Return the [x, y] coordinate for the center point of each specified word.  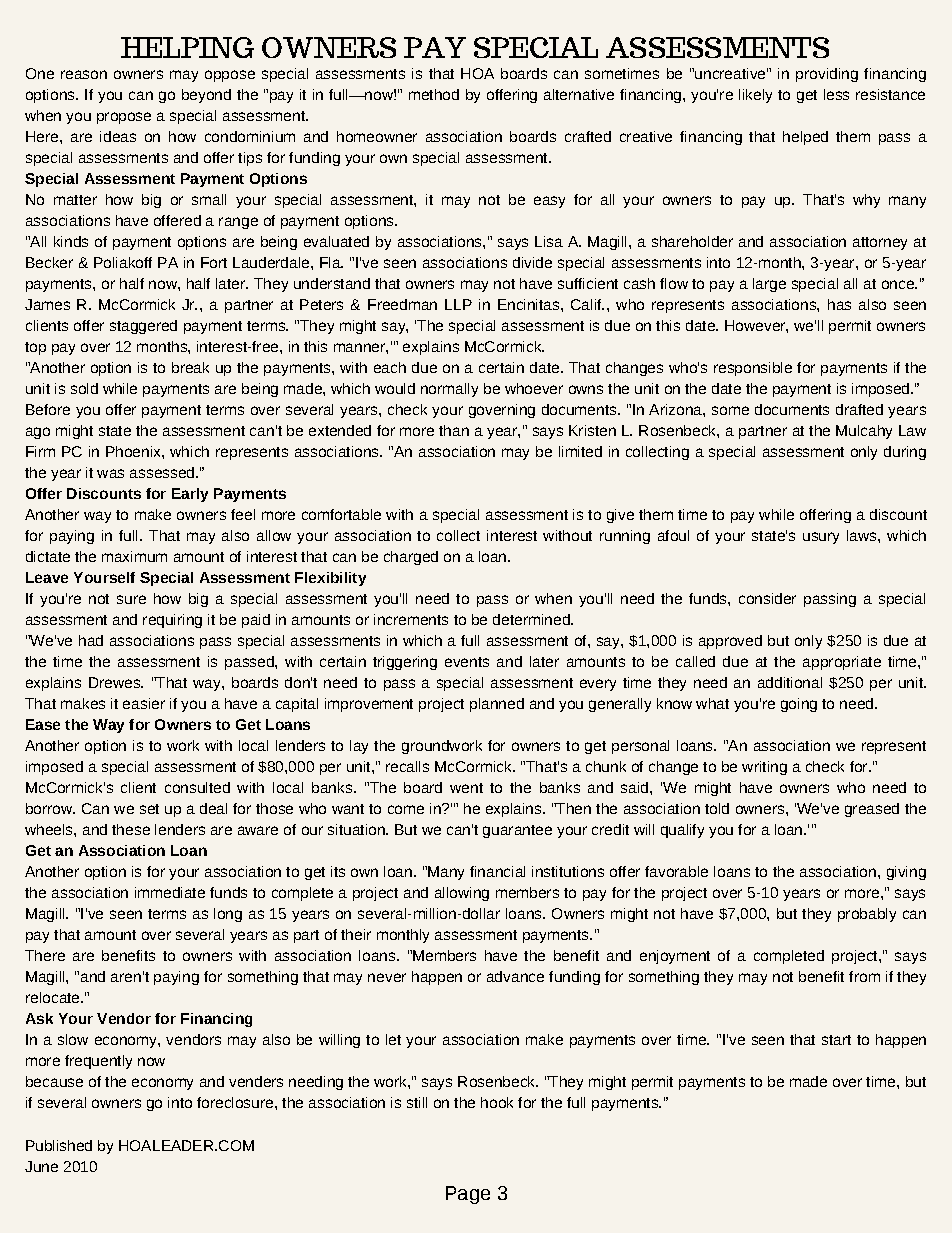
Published [59, 1145]
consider [767, 598]
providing [827, 75]
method [434, 94]
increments [411, 619]
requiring [172, 621]
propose [124, 118]
